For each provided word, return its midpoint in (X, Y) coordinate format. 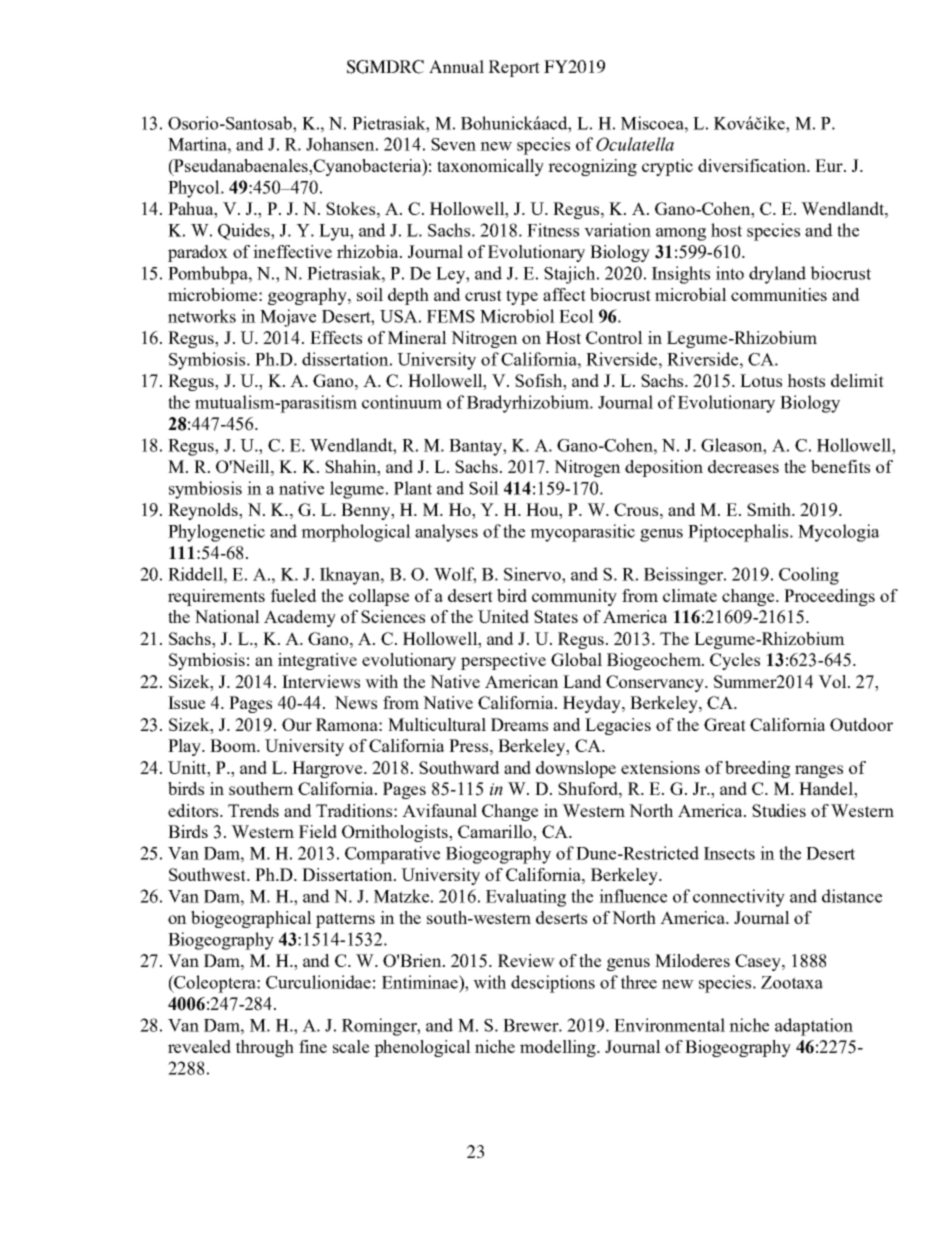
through (265, 1048)
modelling (559, 1048)
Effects (336, 337)
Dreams (519, 724)
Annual (456, 66)
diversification (753, 165)
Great (725, 724)
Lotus (761, 380)
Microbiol (517, 316)
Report (514, 68)
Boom (234, 745)
